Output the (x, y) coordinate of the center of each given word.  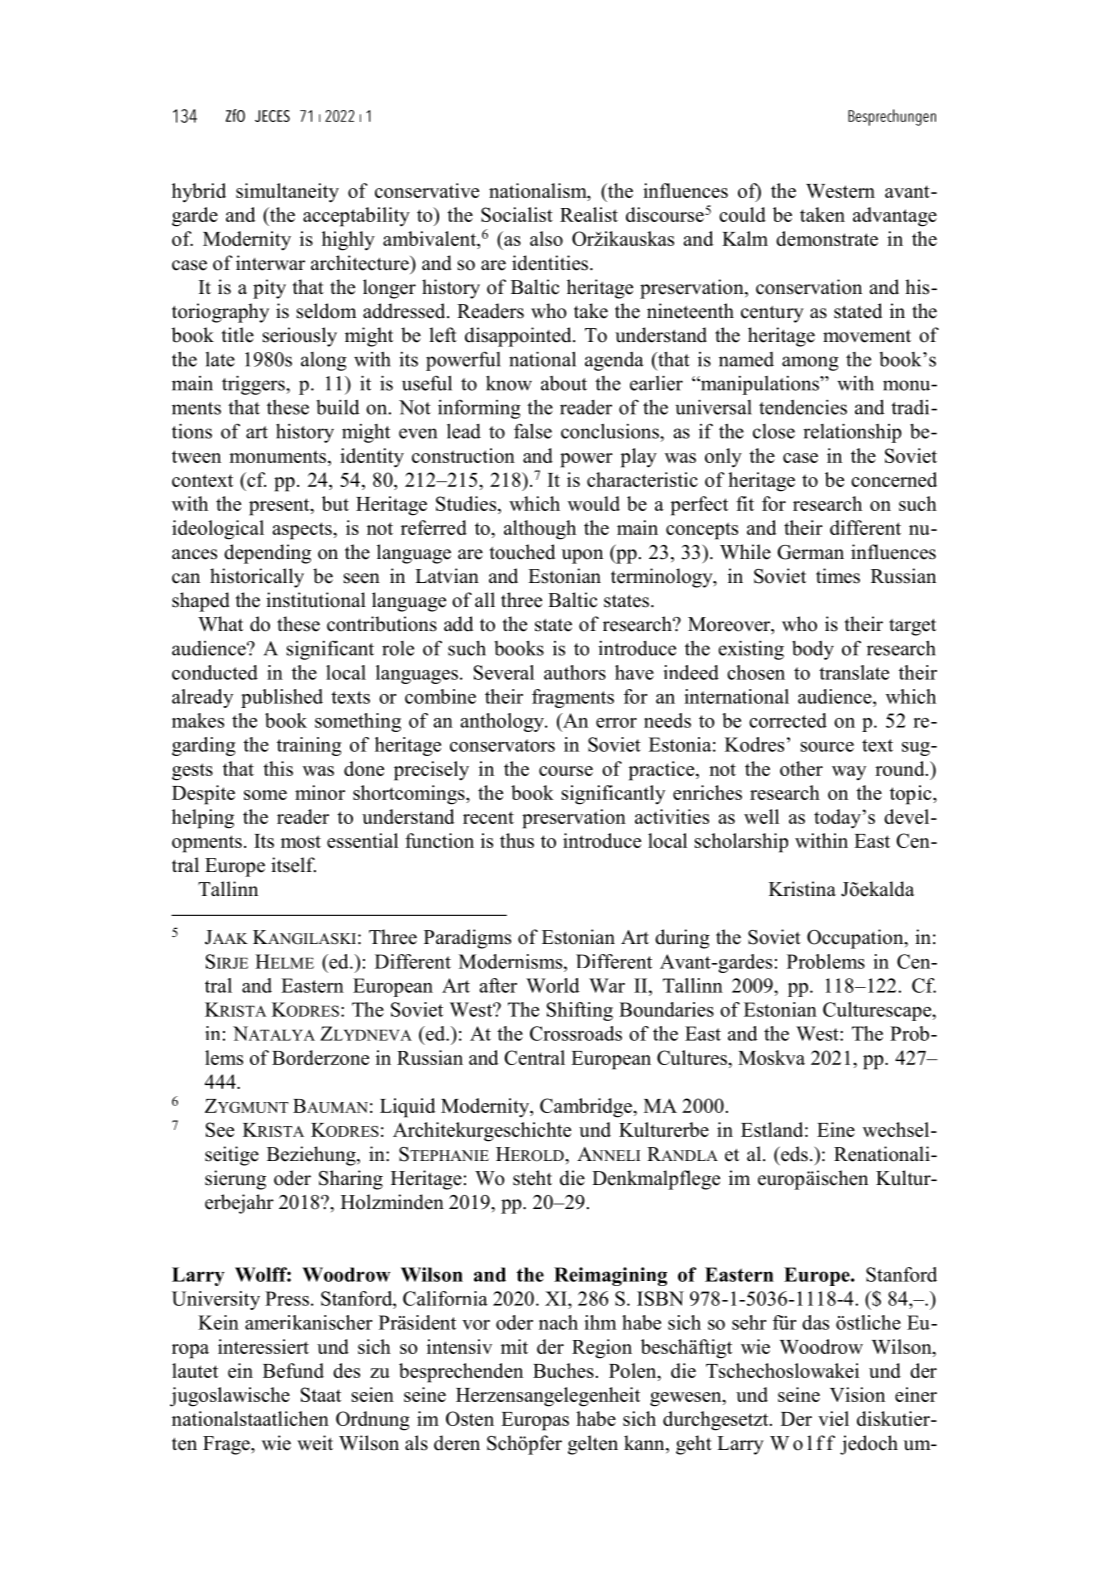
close (774, 431)
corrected (788, 720)
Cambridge (587, 1108)
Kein (218, 1322)
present (280, 507)
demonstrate (827, 238)
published (282, 698)
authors (575, 672)
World (553, 985)
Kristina (802, 889)
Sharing (351, 1180)
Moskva (771, 1057)
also (546, 238)
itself (293, 865)
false (533, 431)
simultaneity (287, 193)
